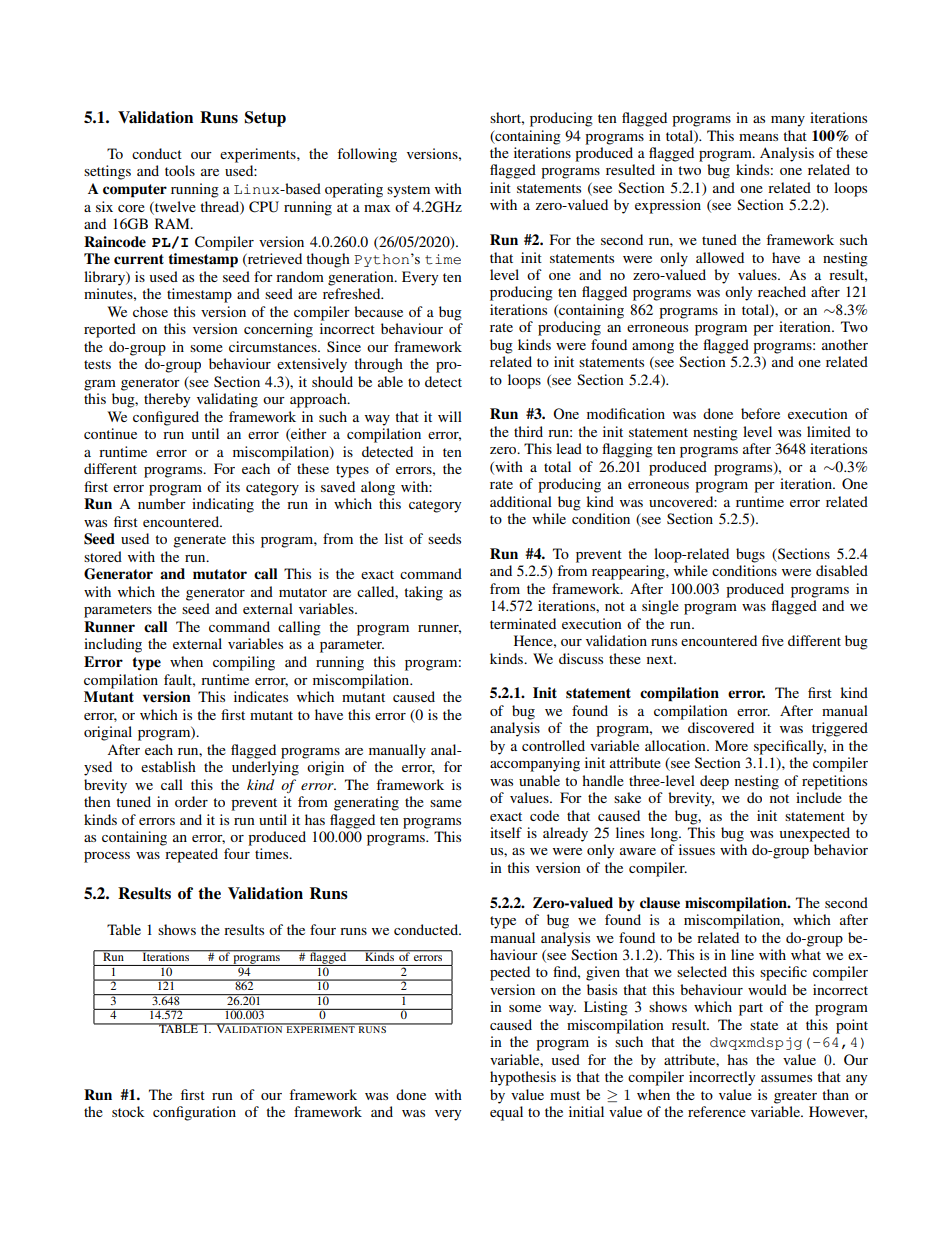  What do you see at coordinates (113, 645) in the image?
I see `including` at bounding box center [113, 645].
